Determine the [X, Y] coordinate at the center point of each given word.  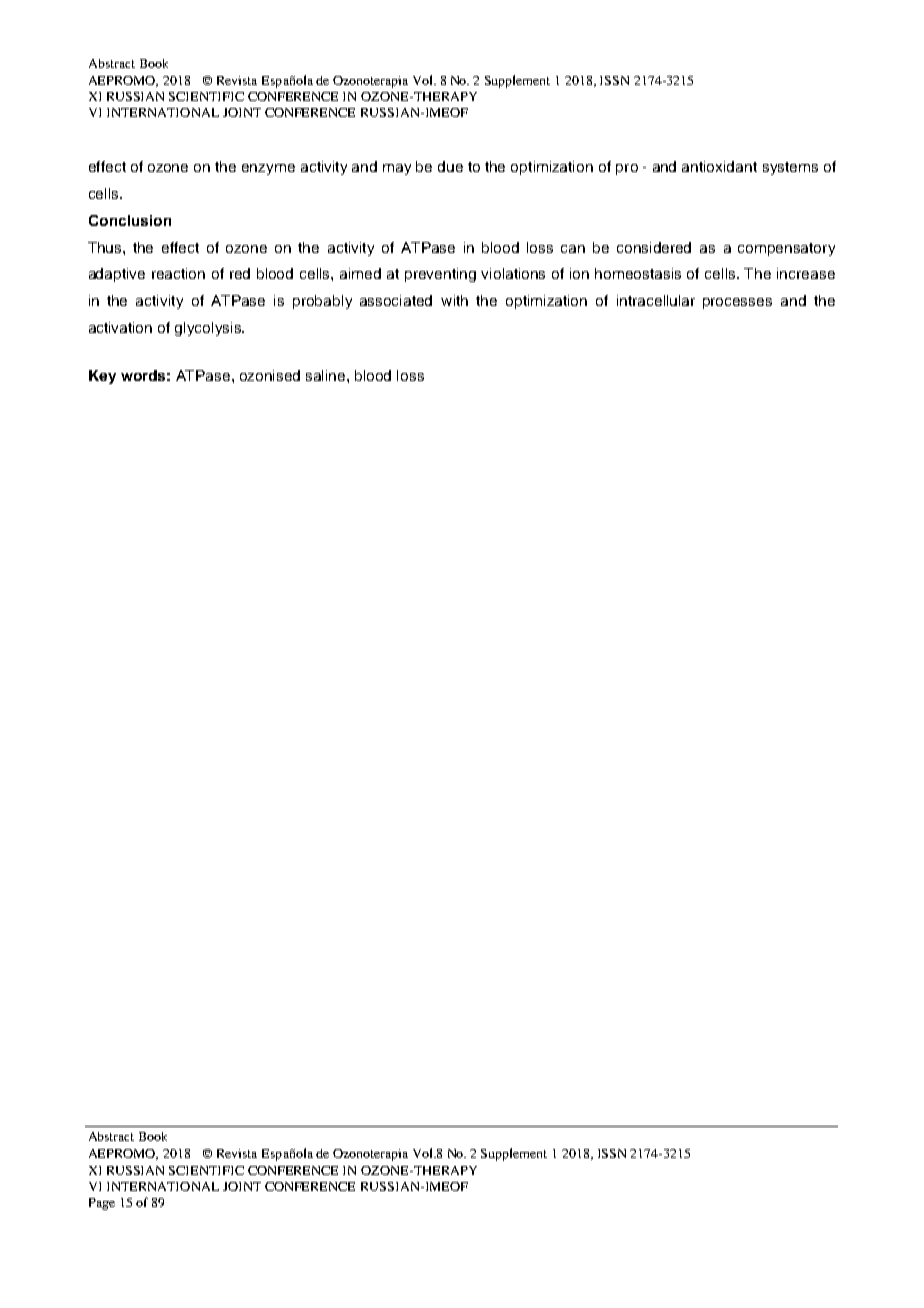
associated [396, 300]
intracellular [656, 300]
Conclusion [130, 220]
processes [737, 303]
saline [327, 375]
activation [120, 327]
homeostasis [638, 273]
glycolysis [209, 329]
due [450, 166]
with [454, 300]
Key [102, 377]
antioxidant [719, 166]
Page [102, 1204]
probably [322, 302]
